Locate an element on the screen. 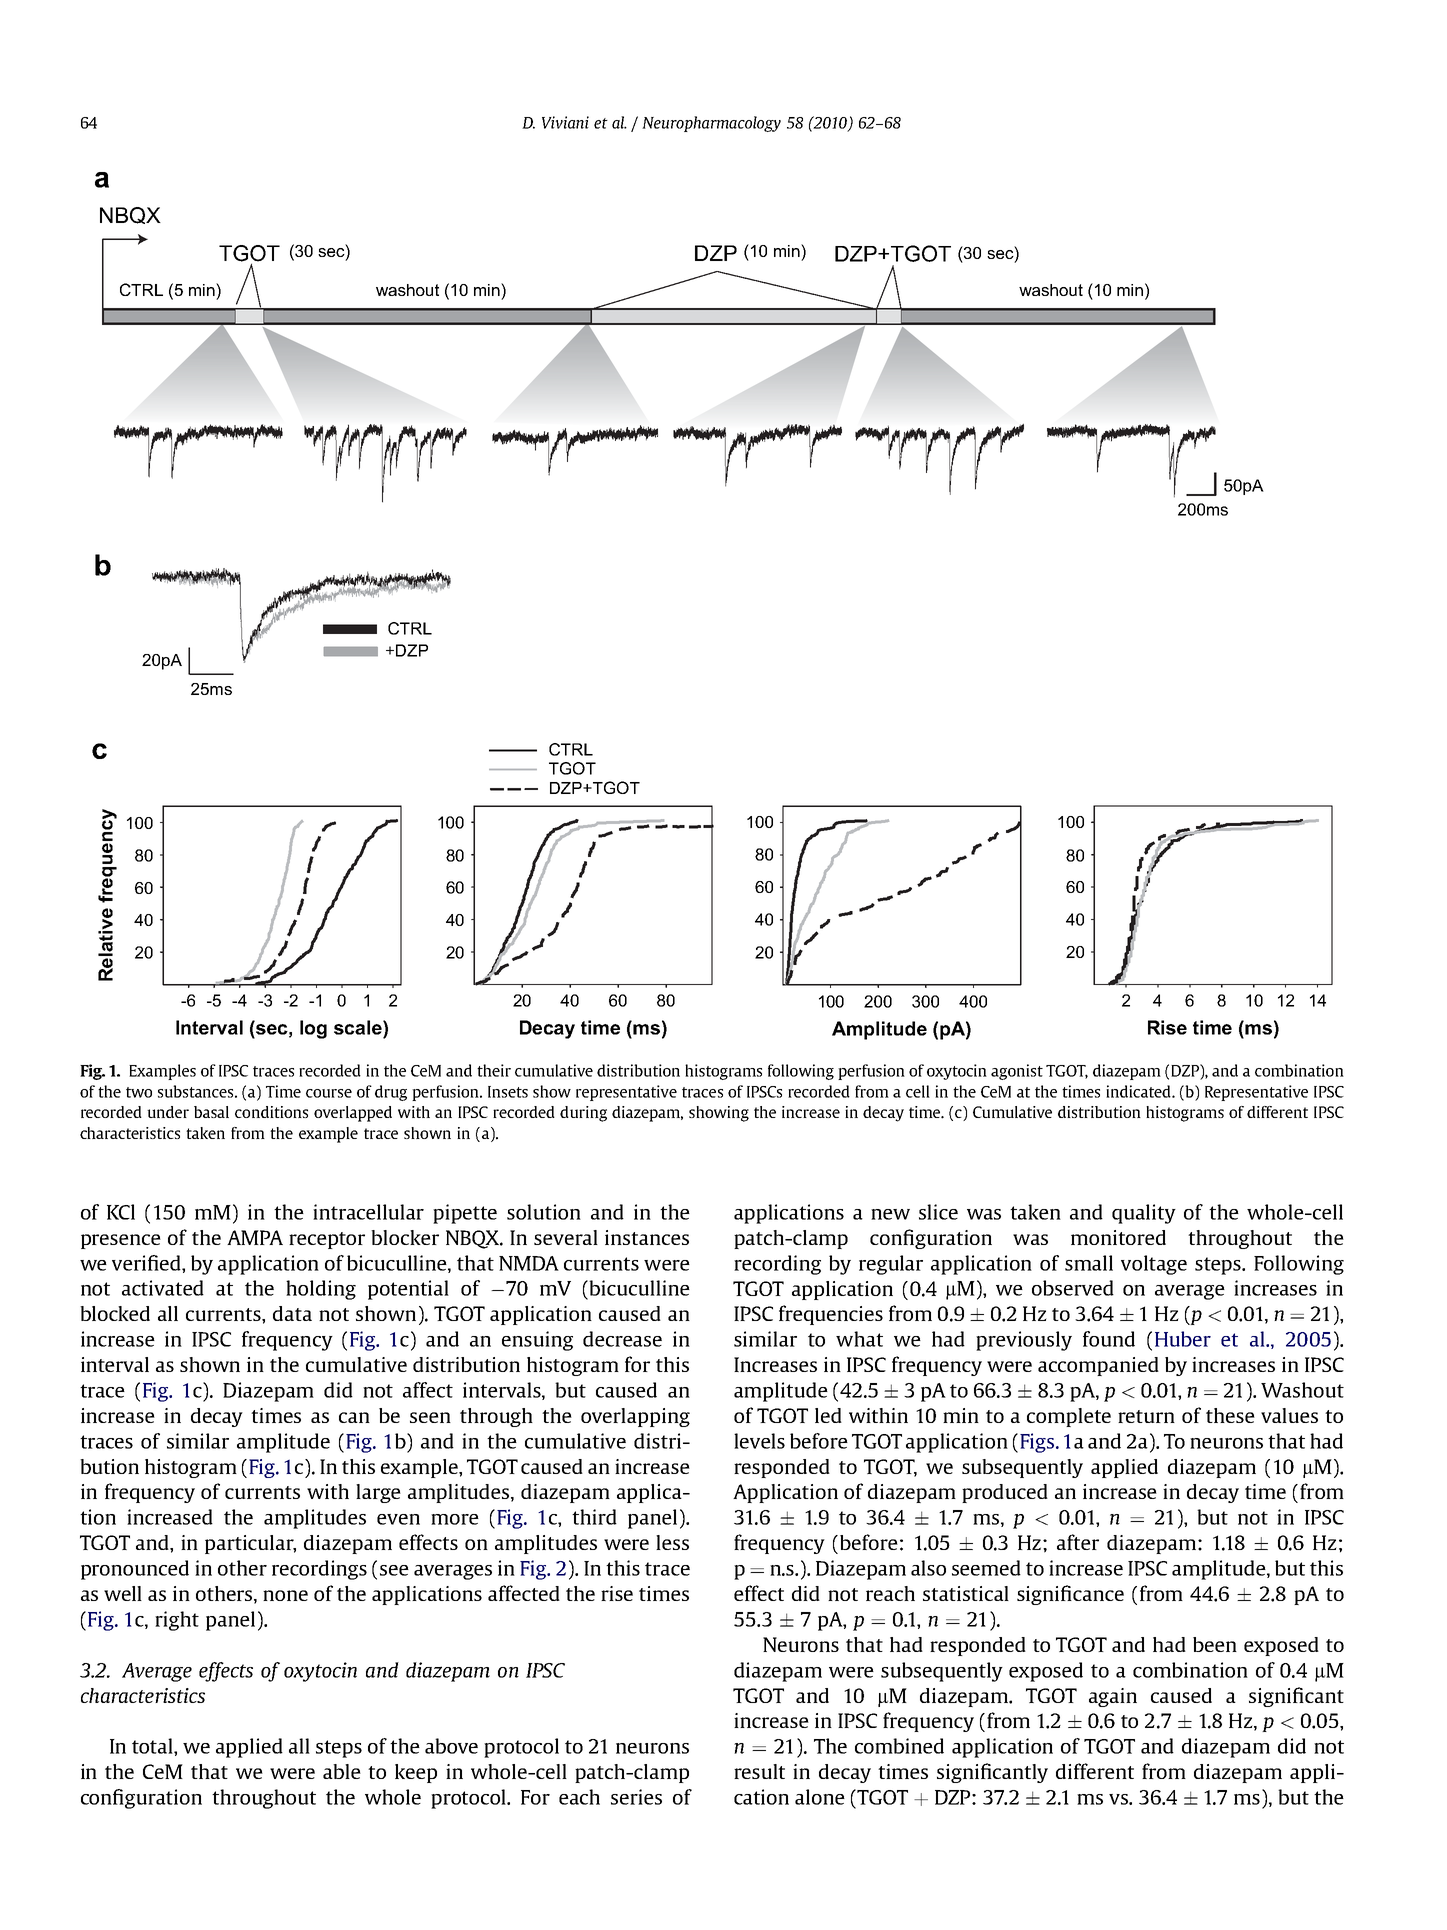 The image size is (1447, 1930). agonist is located at coordinates (1017, 1072).
